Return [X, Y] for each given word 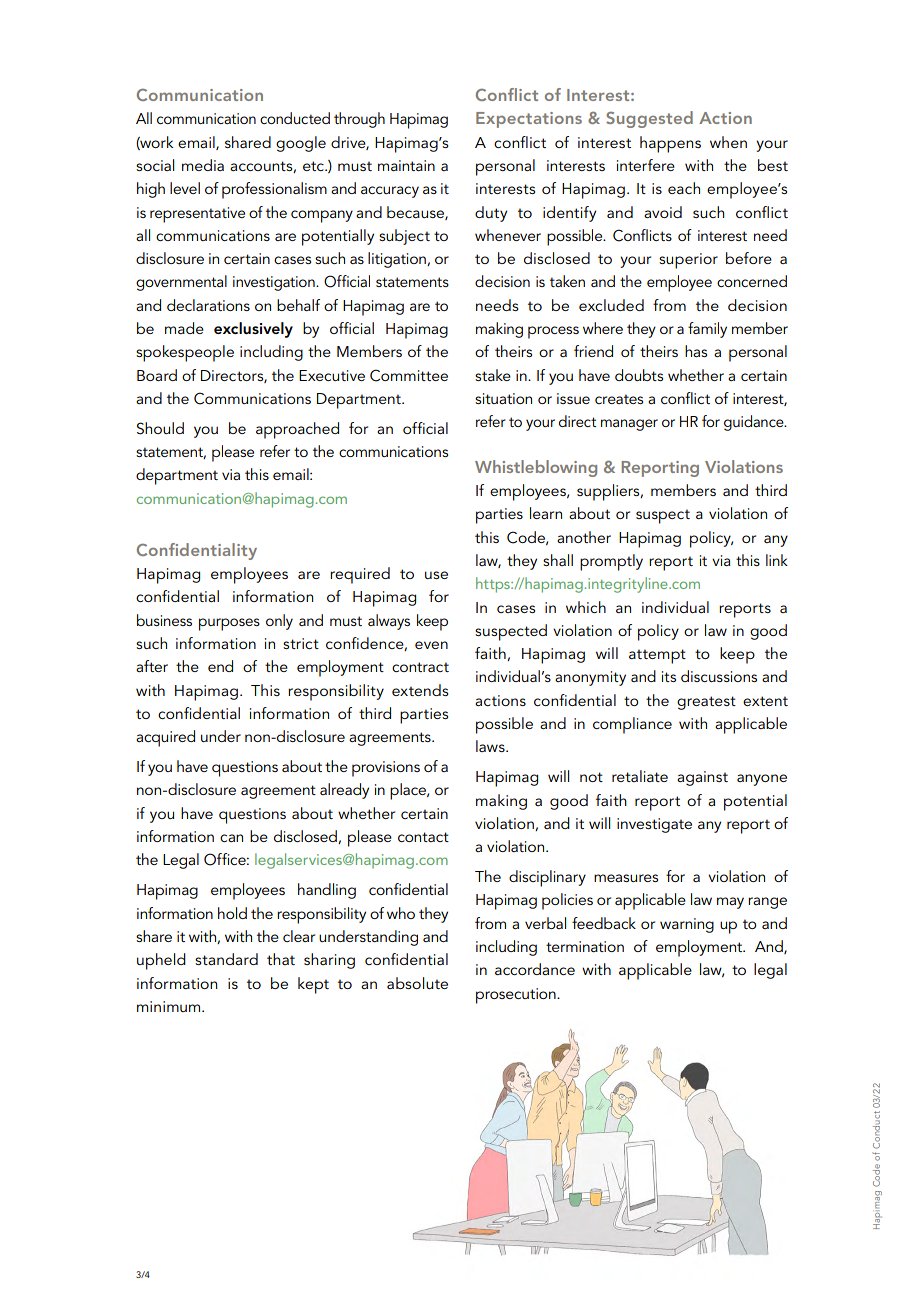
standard [226, 959]
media [203, 165]
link [777, 560]
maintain [406, 165]
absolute [417, 983]
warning [687, 925]
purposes [229, 624]
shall [558, 560]
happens [670, 144]
